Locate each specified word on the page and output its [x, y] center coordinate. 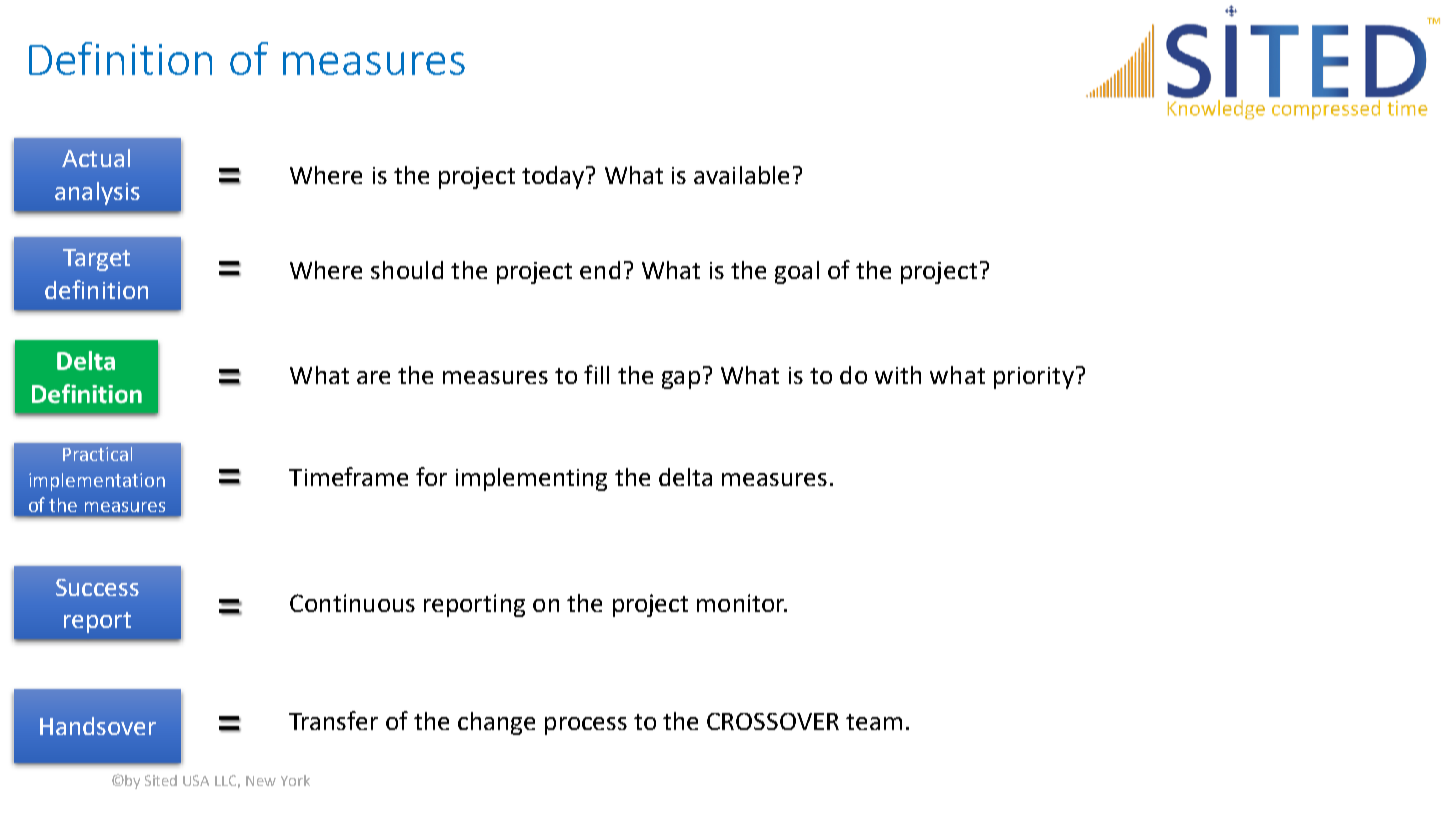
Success [97, 587]
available [741, 175]
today [554, 177]
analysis [97, 193]
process [586, 726]
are [373, 377]
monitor [742, 603]
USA [196, 780]
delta [685, 477]
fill [596, 374]
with [898, 375]
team [874, 722]
